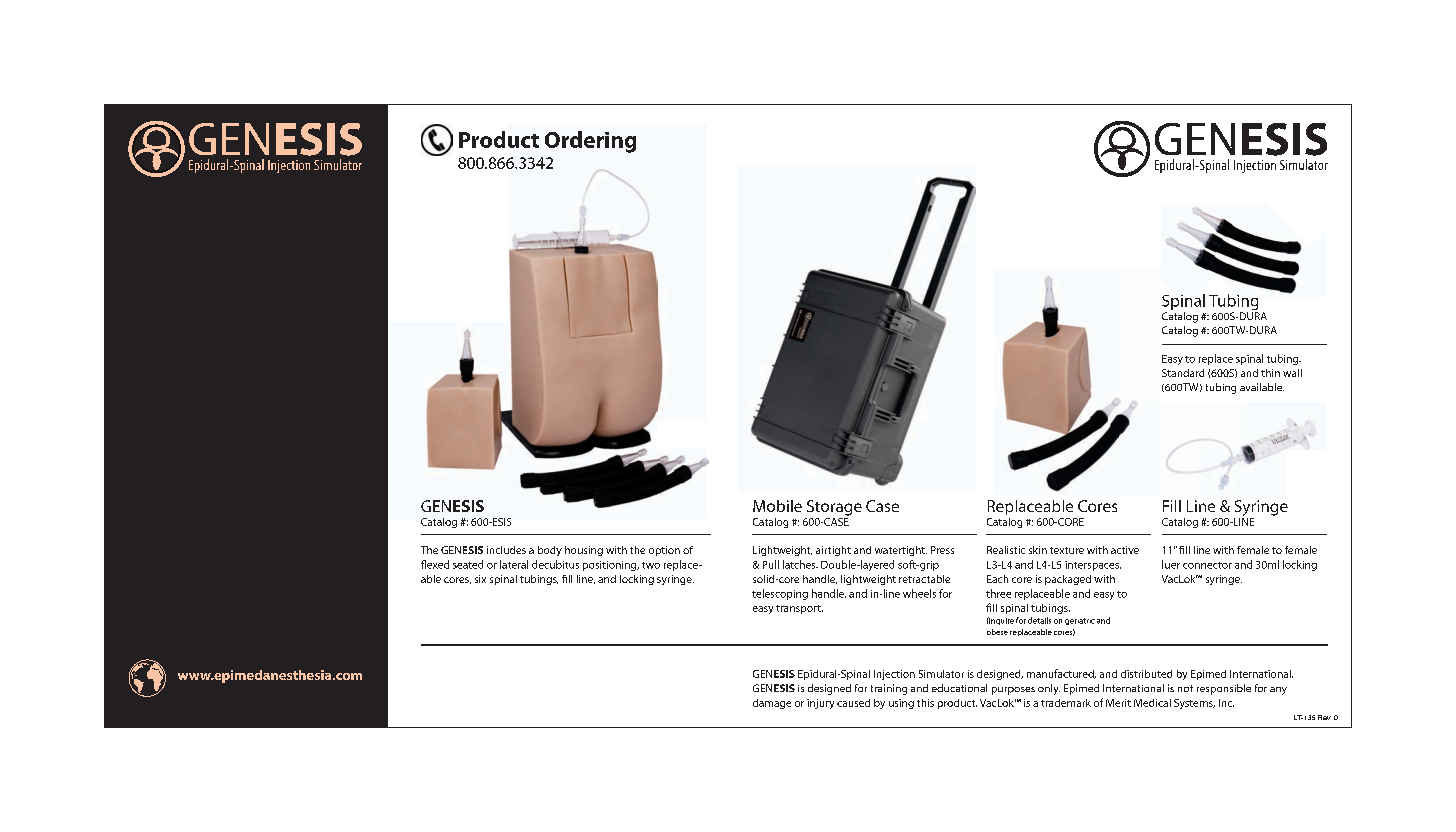  Describe the element at coordinates (1194, 704) in the image. I see `Systems` at that location.
